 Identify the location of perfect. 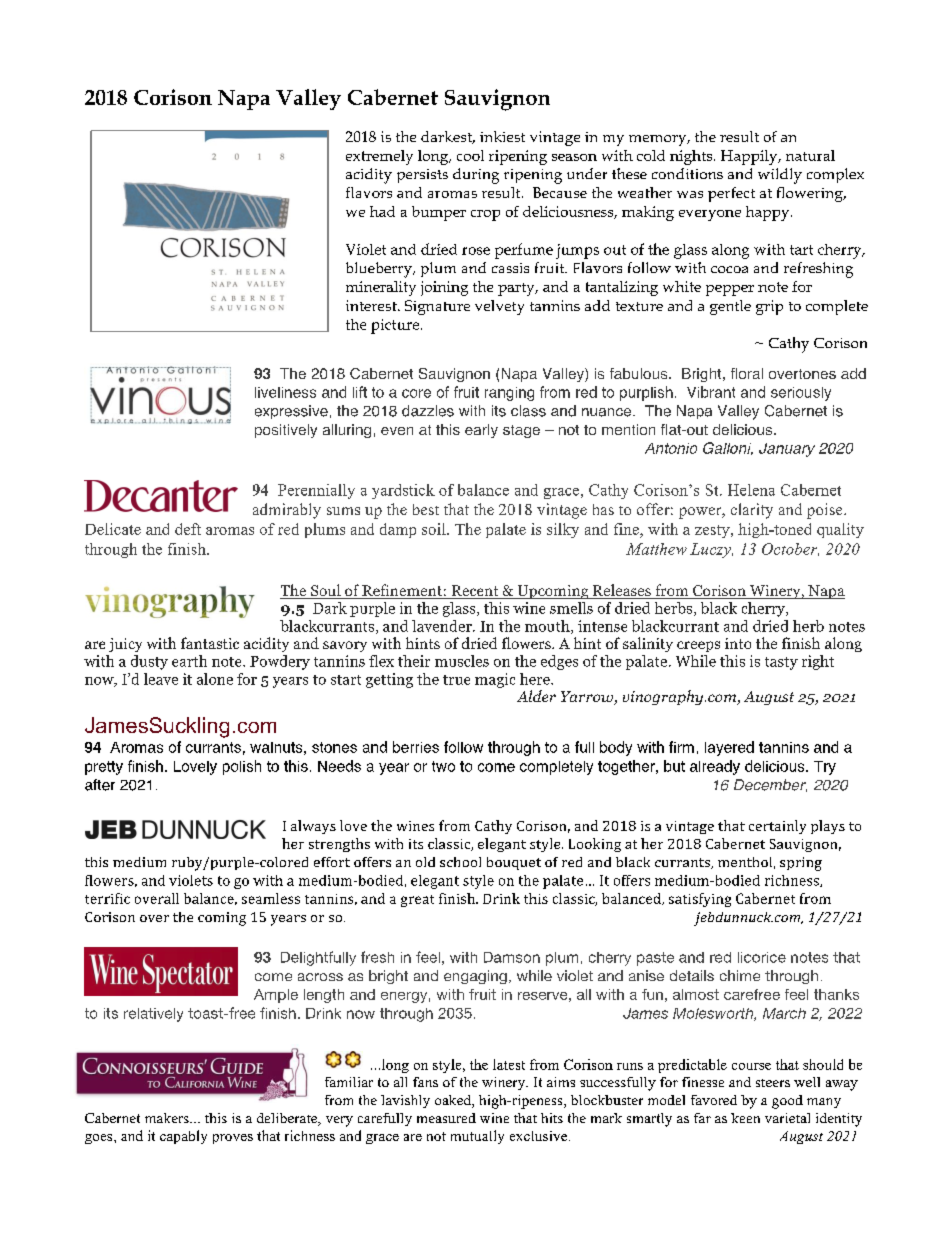
(731, 194).
